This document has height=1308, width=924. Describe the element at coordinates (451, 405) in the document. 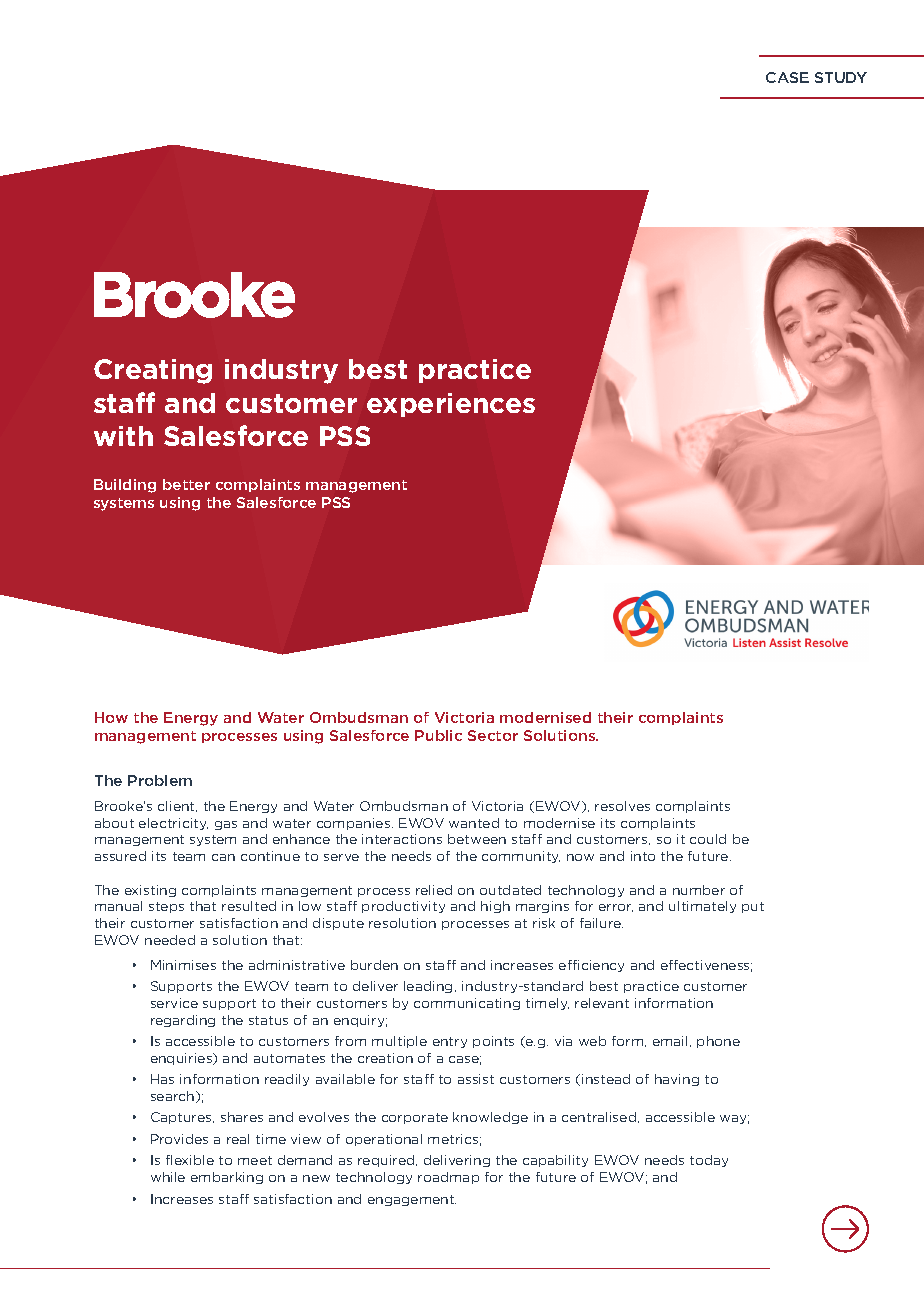

I see `experiences` at that location.
